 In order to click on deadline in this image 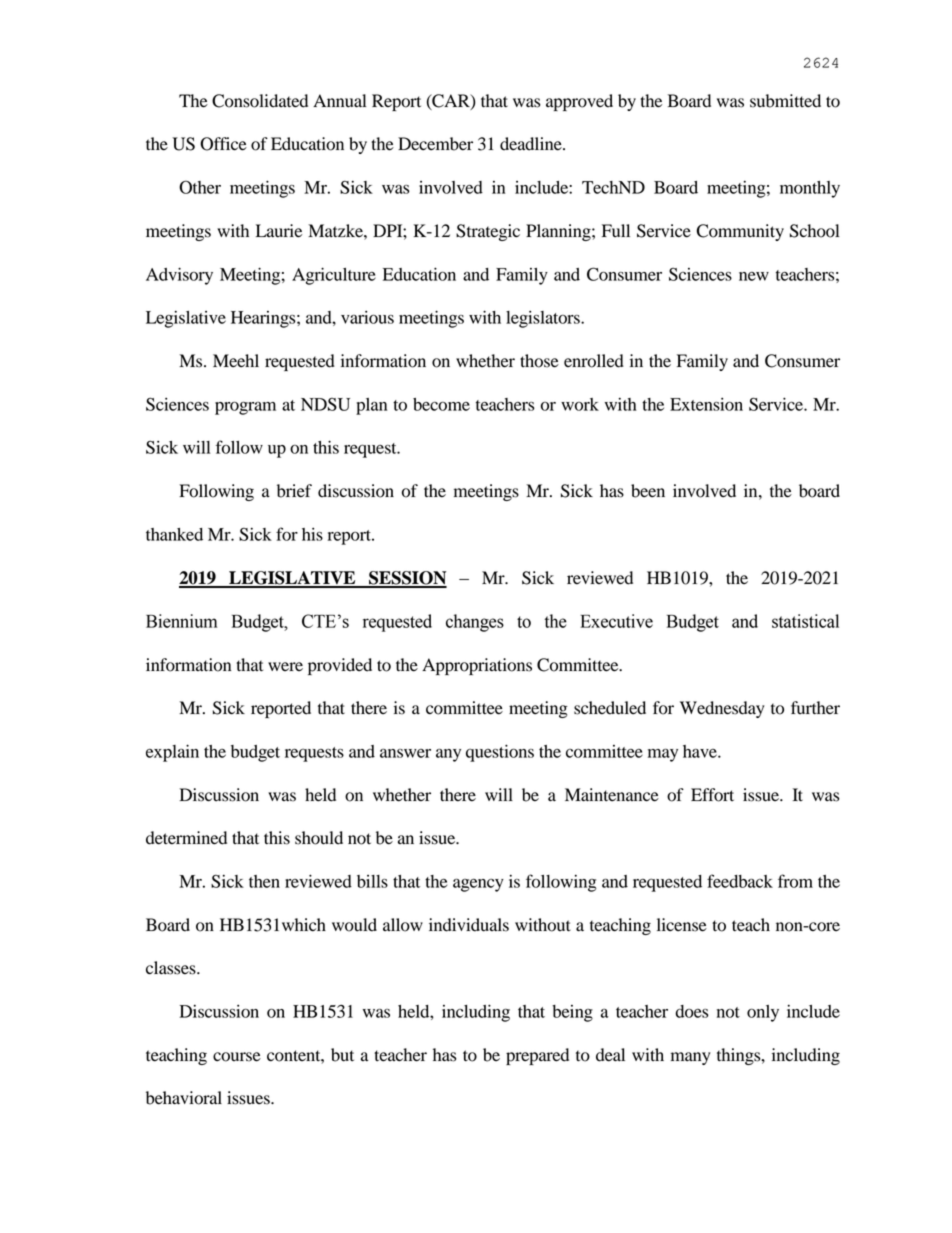, I will do `click(532, 144)`.
